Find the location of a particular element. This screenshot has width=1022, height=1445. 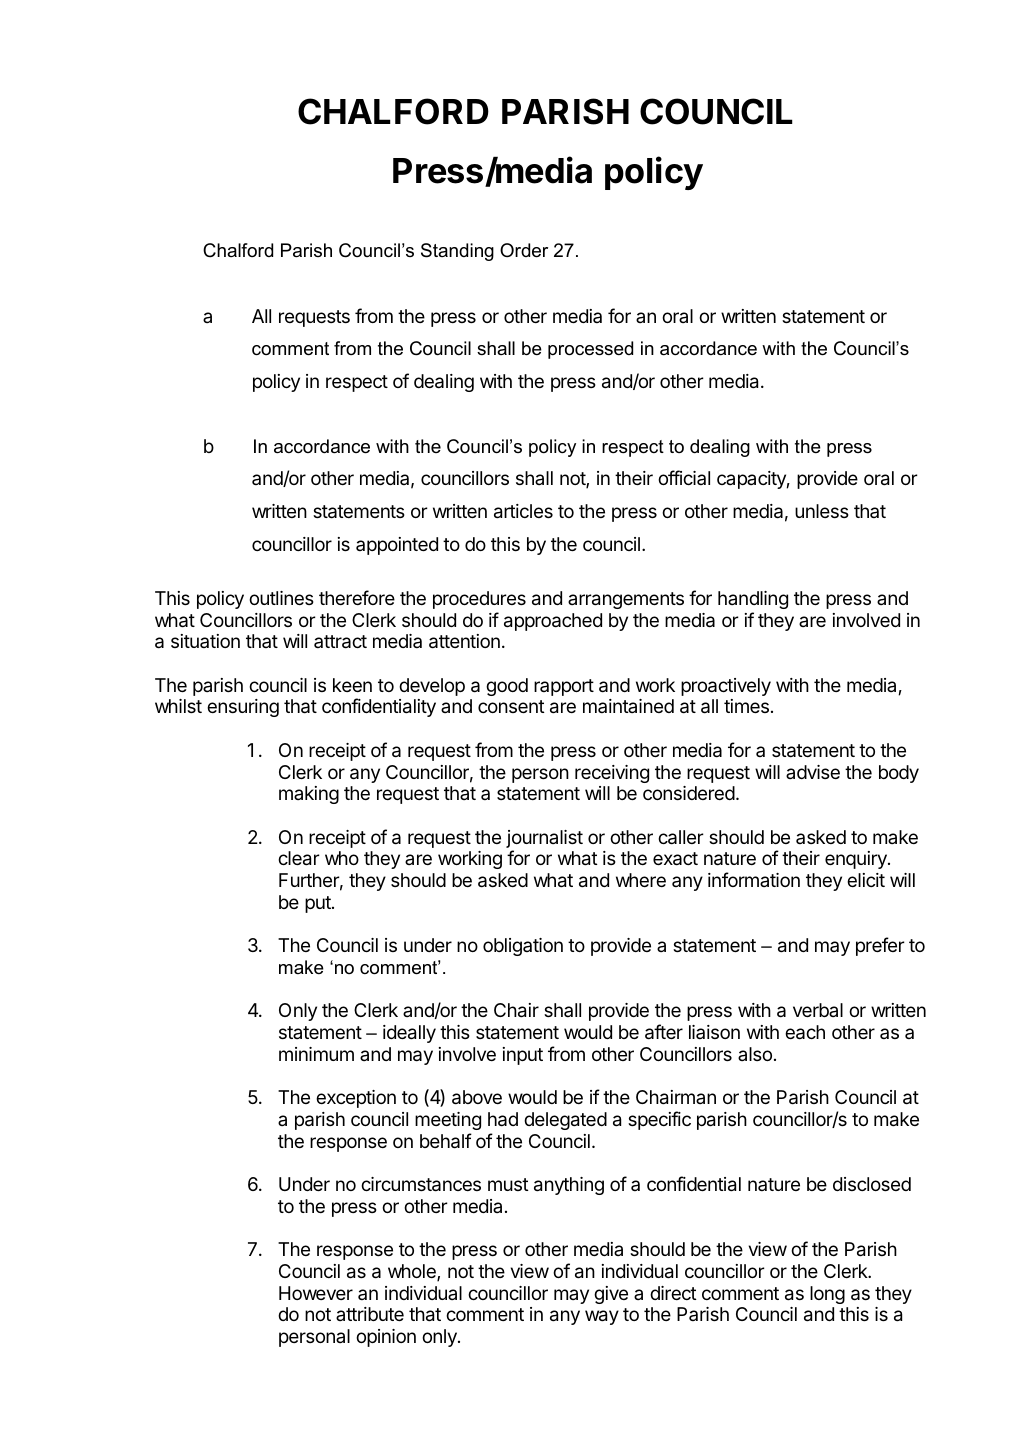

input is located at coordinates (523, 1056).
